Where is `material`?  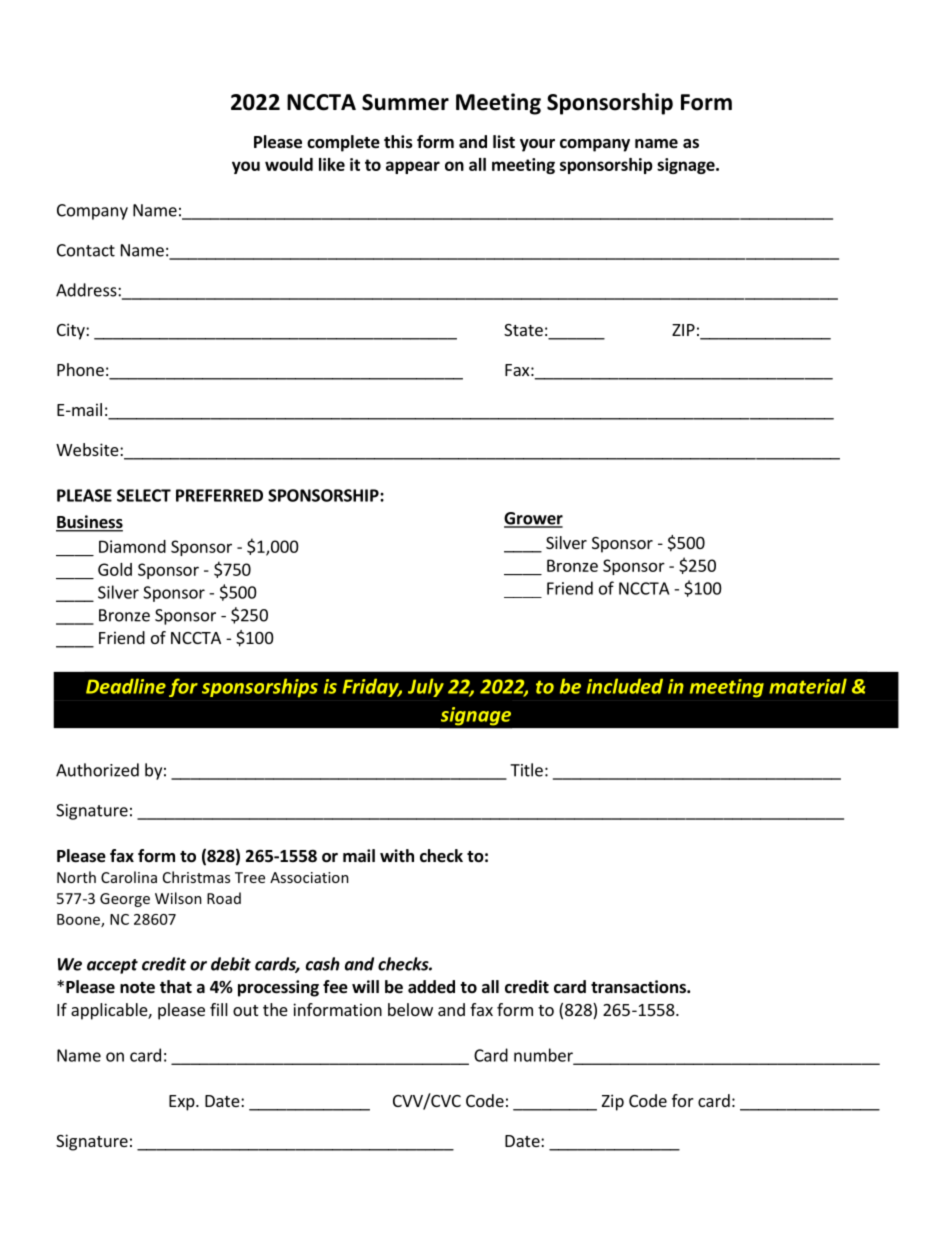 material is located at coordinates (808, 686).
